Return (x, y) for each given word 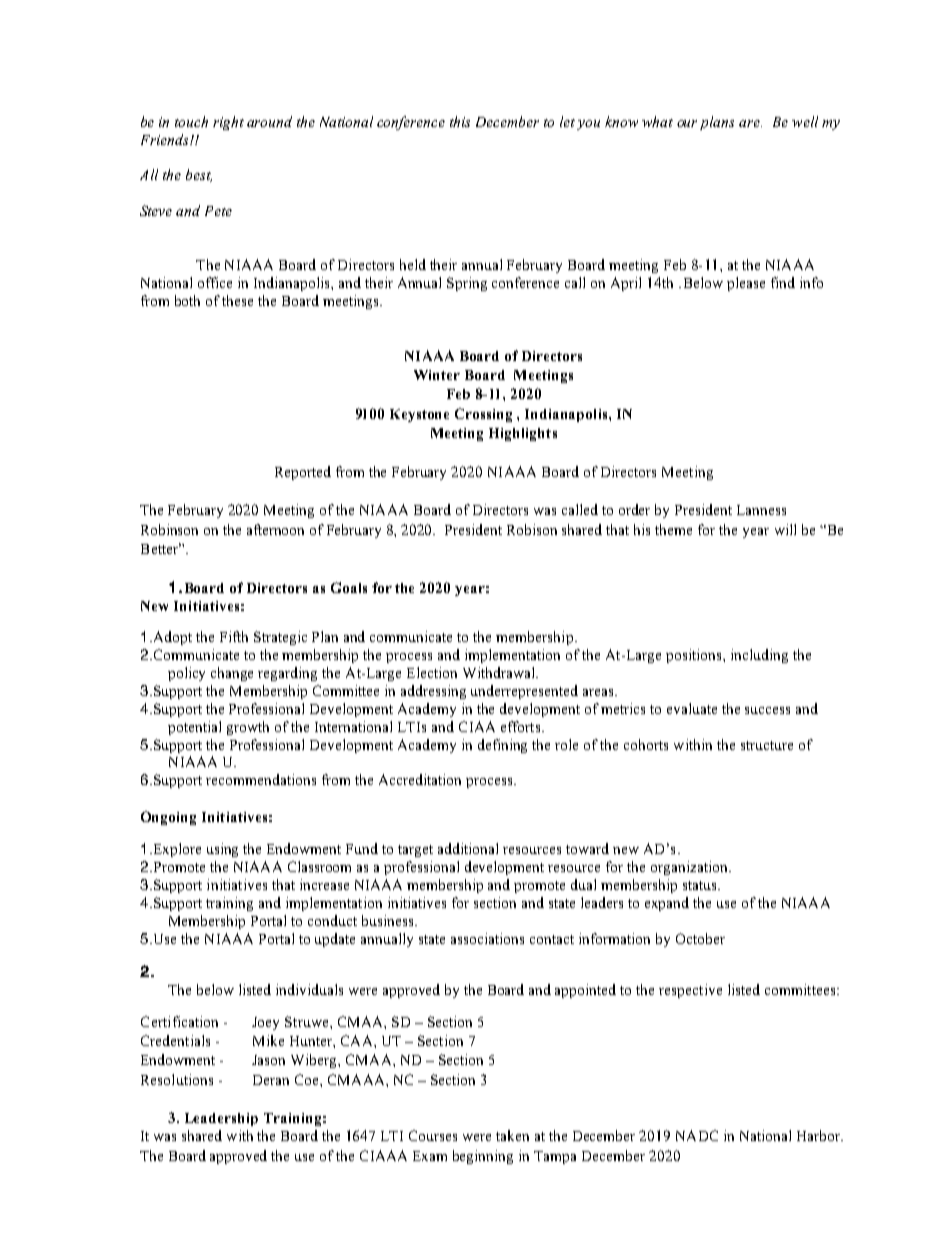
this (460, 121)
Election (432, 672)
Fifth (234, 636)
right (228, 123)
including (759, 656)
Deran (271, 1080)
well (805, 121)
